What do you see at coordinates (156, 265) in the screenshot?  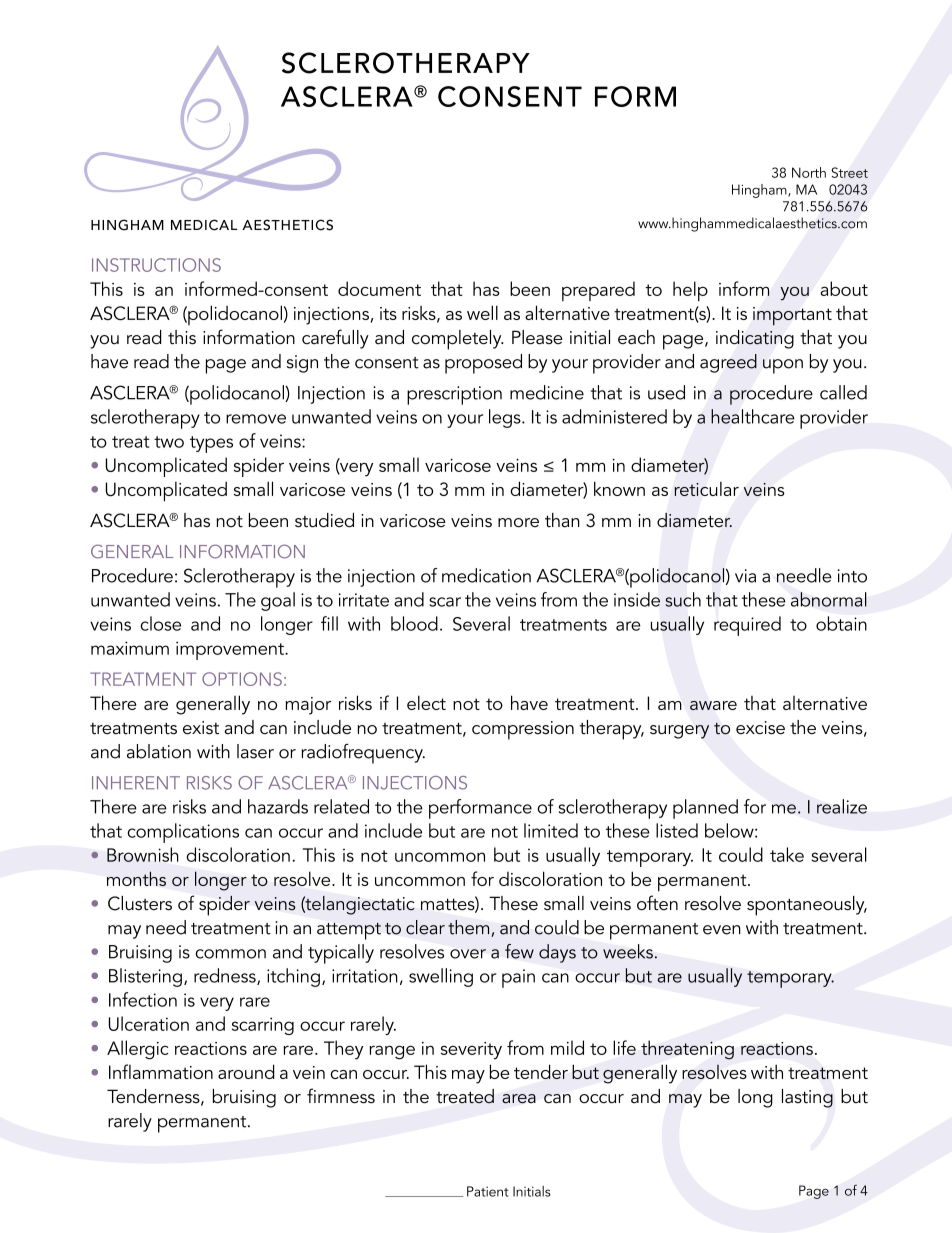 I see `INSTRUCTIONS` at bounding box center [156, 265].
